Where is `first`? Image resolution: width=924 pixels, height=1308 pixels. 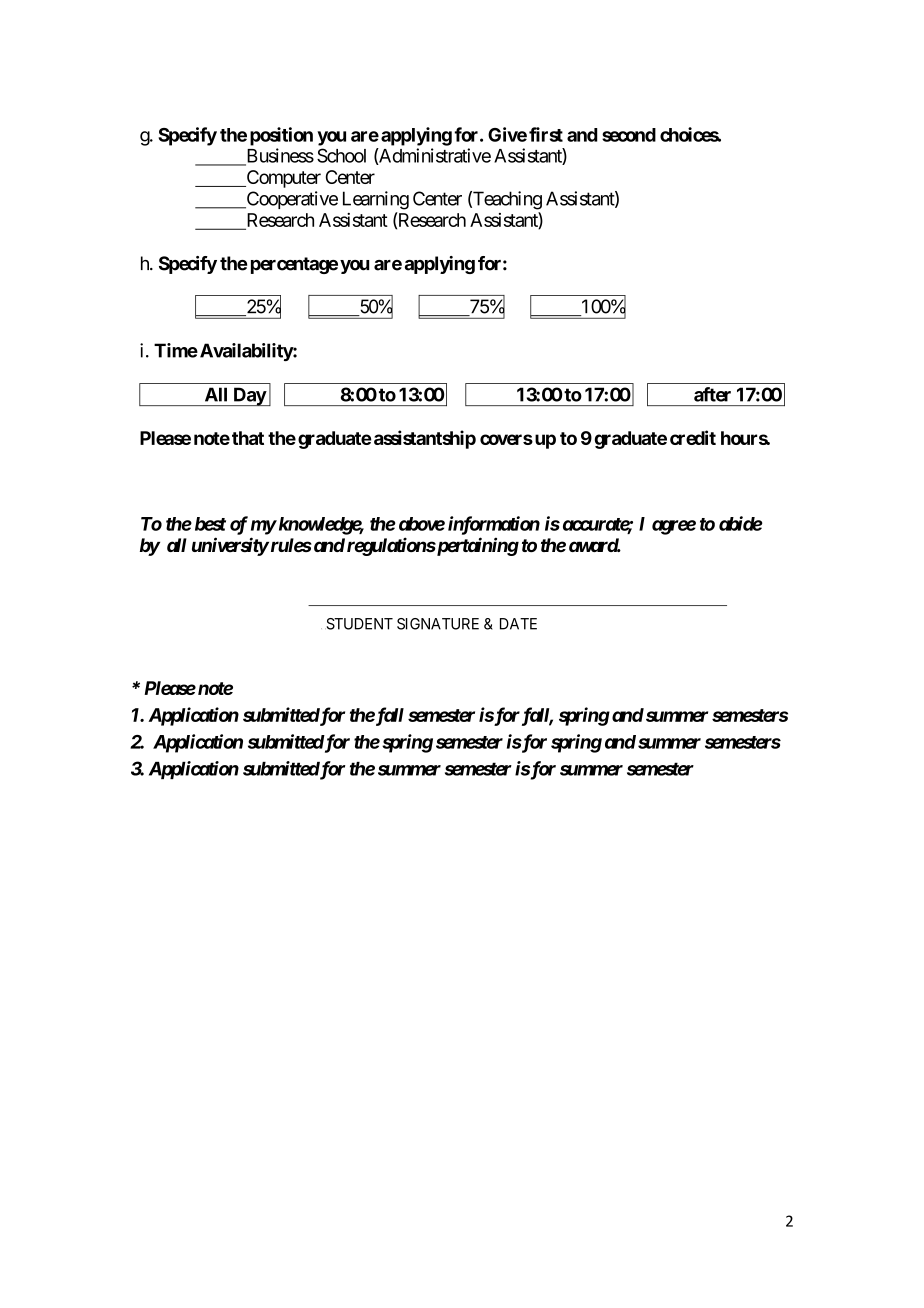 first is located at coordinates (546, 134).
